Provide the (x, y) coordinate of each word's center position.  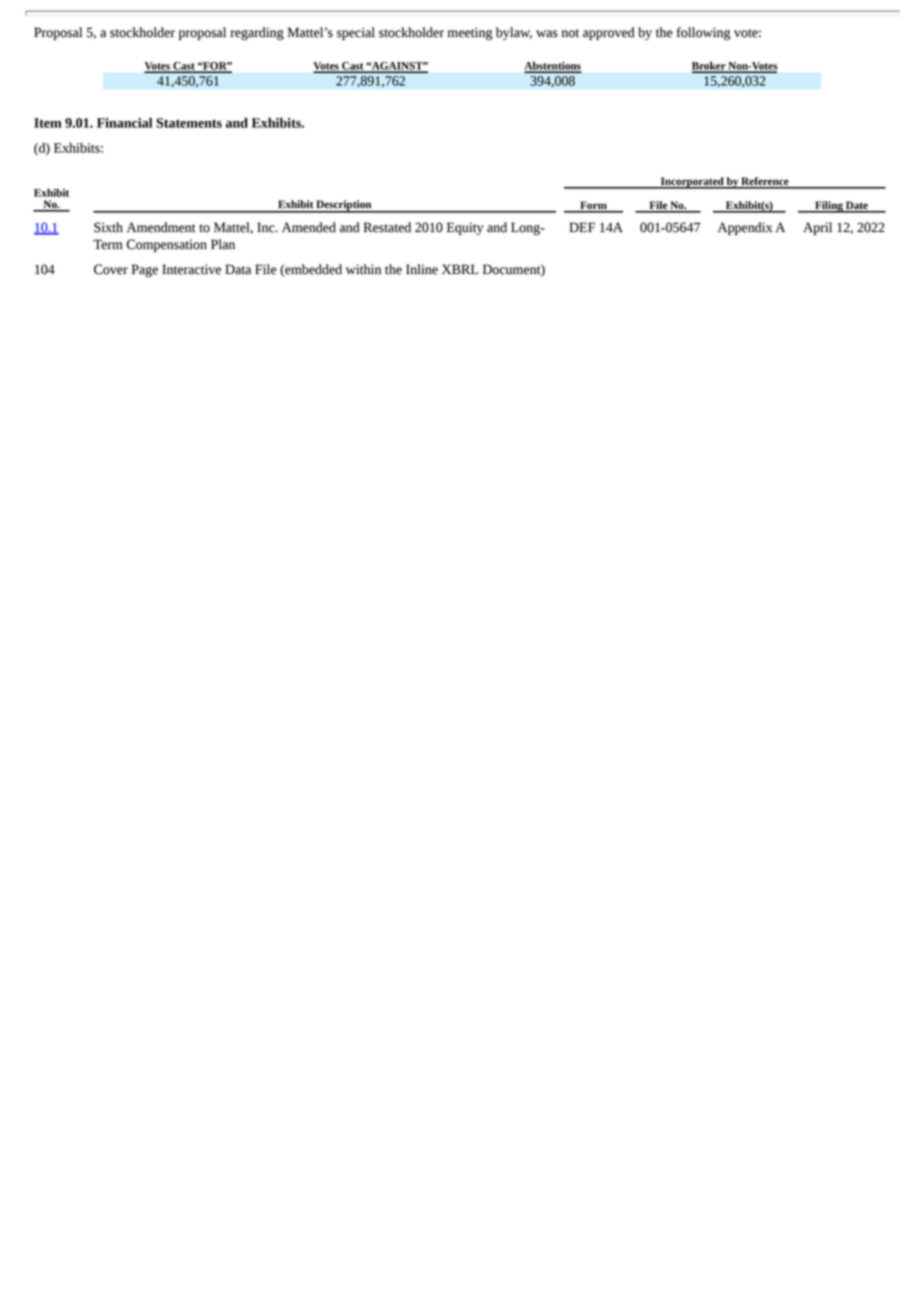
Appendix (745, 228)
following (704, 33)
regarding (257, 33)
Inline (422, 269)
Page (145, 270)
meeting (470, 33)
